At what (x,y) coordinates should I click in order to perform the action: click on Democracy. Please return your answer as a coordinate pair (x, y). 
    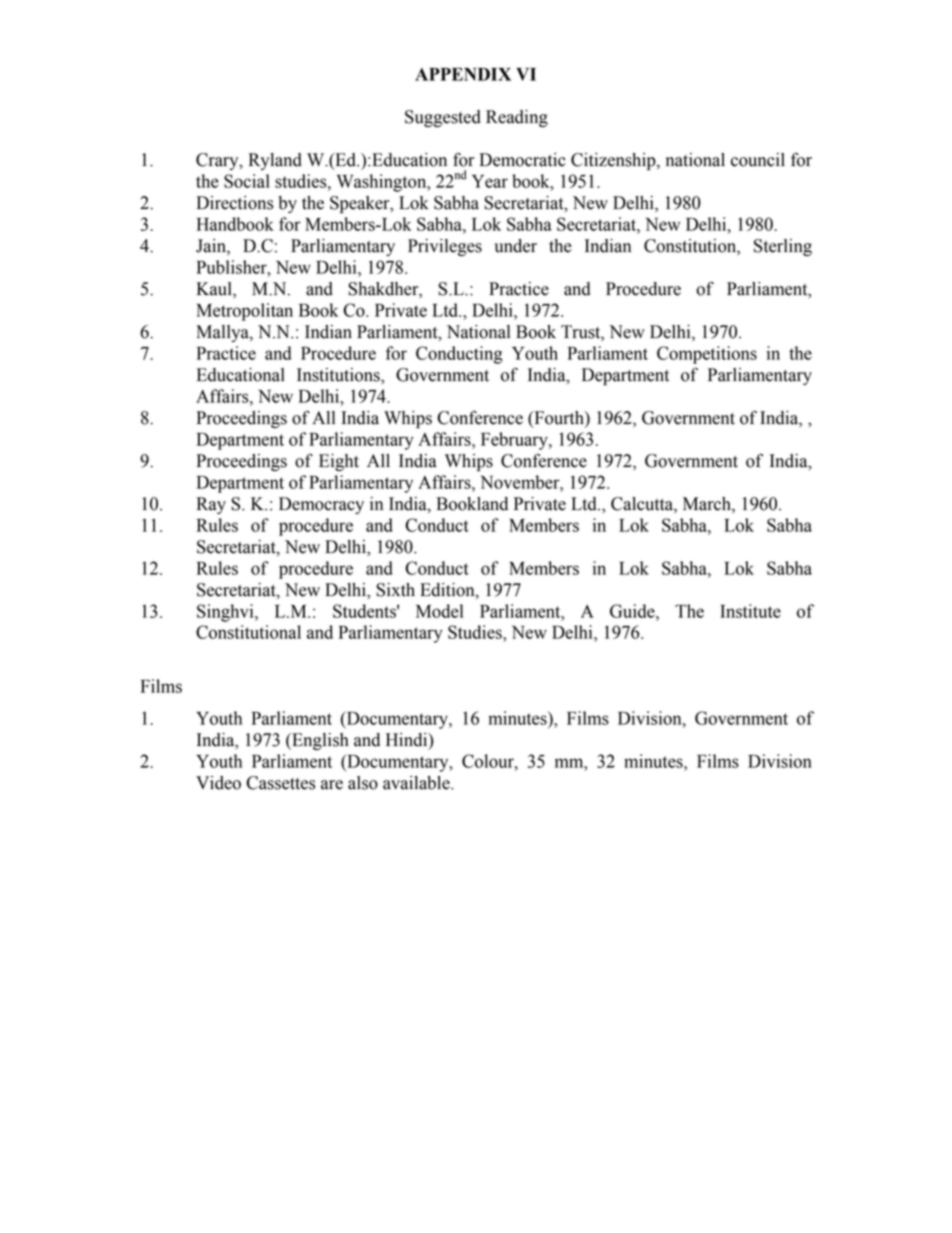
    Looking at the image, I should click on (321, 505).
